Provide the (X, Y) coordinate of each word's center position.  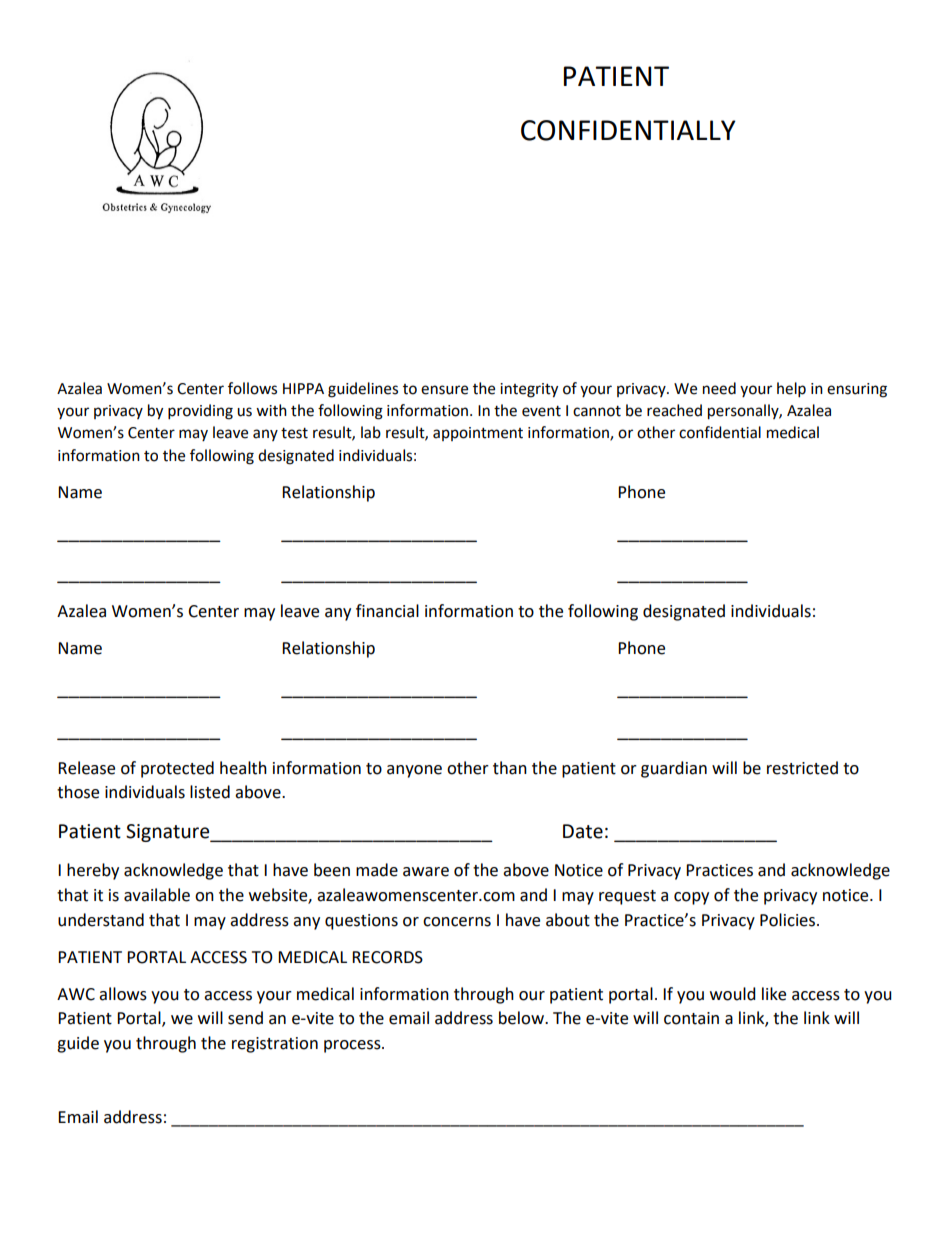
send (245, 1018)
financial (387, 611)
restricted (802, 768)
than (510, 768)
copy (691, 898)
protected (177, 769)
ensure (444, 390)
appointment (478, 434)
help (791, 390)
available (157, 895)
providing (200, 412)
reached (674, 410)
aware (426, 872)
